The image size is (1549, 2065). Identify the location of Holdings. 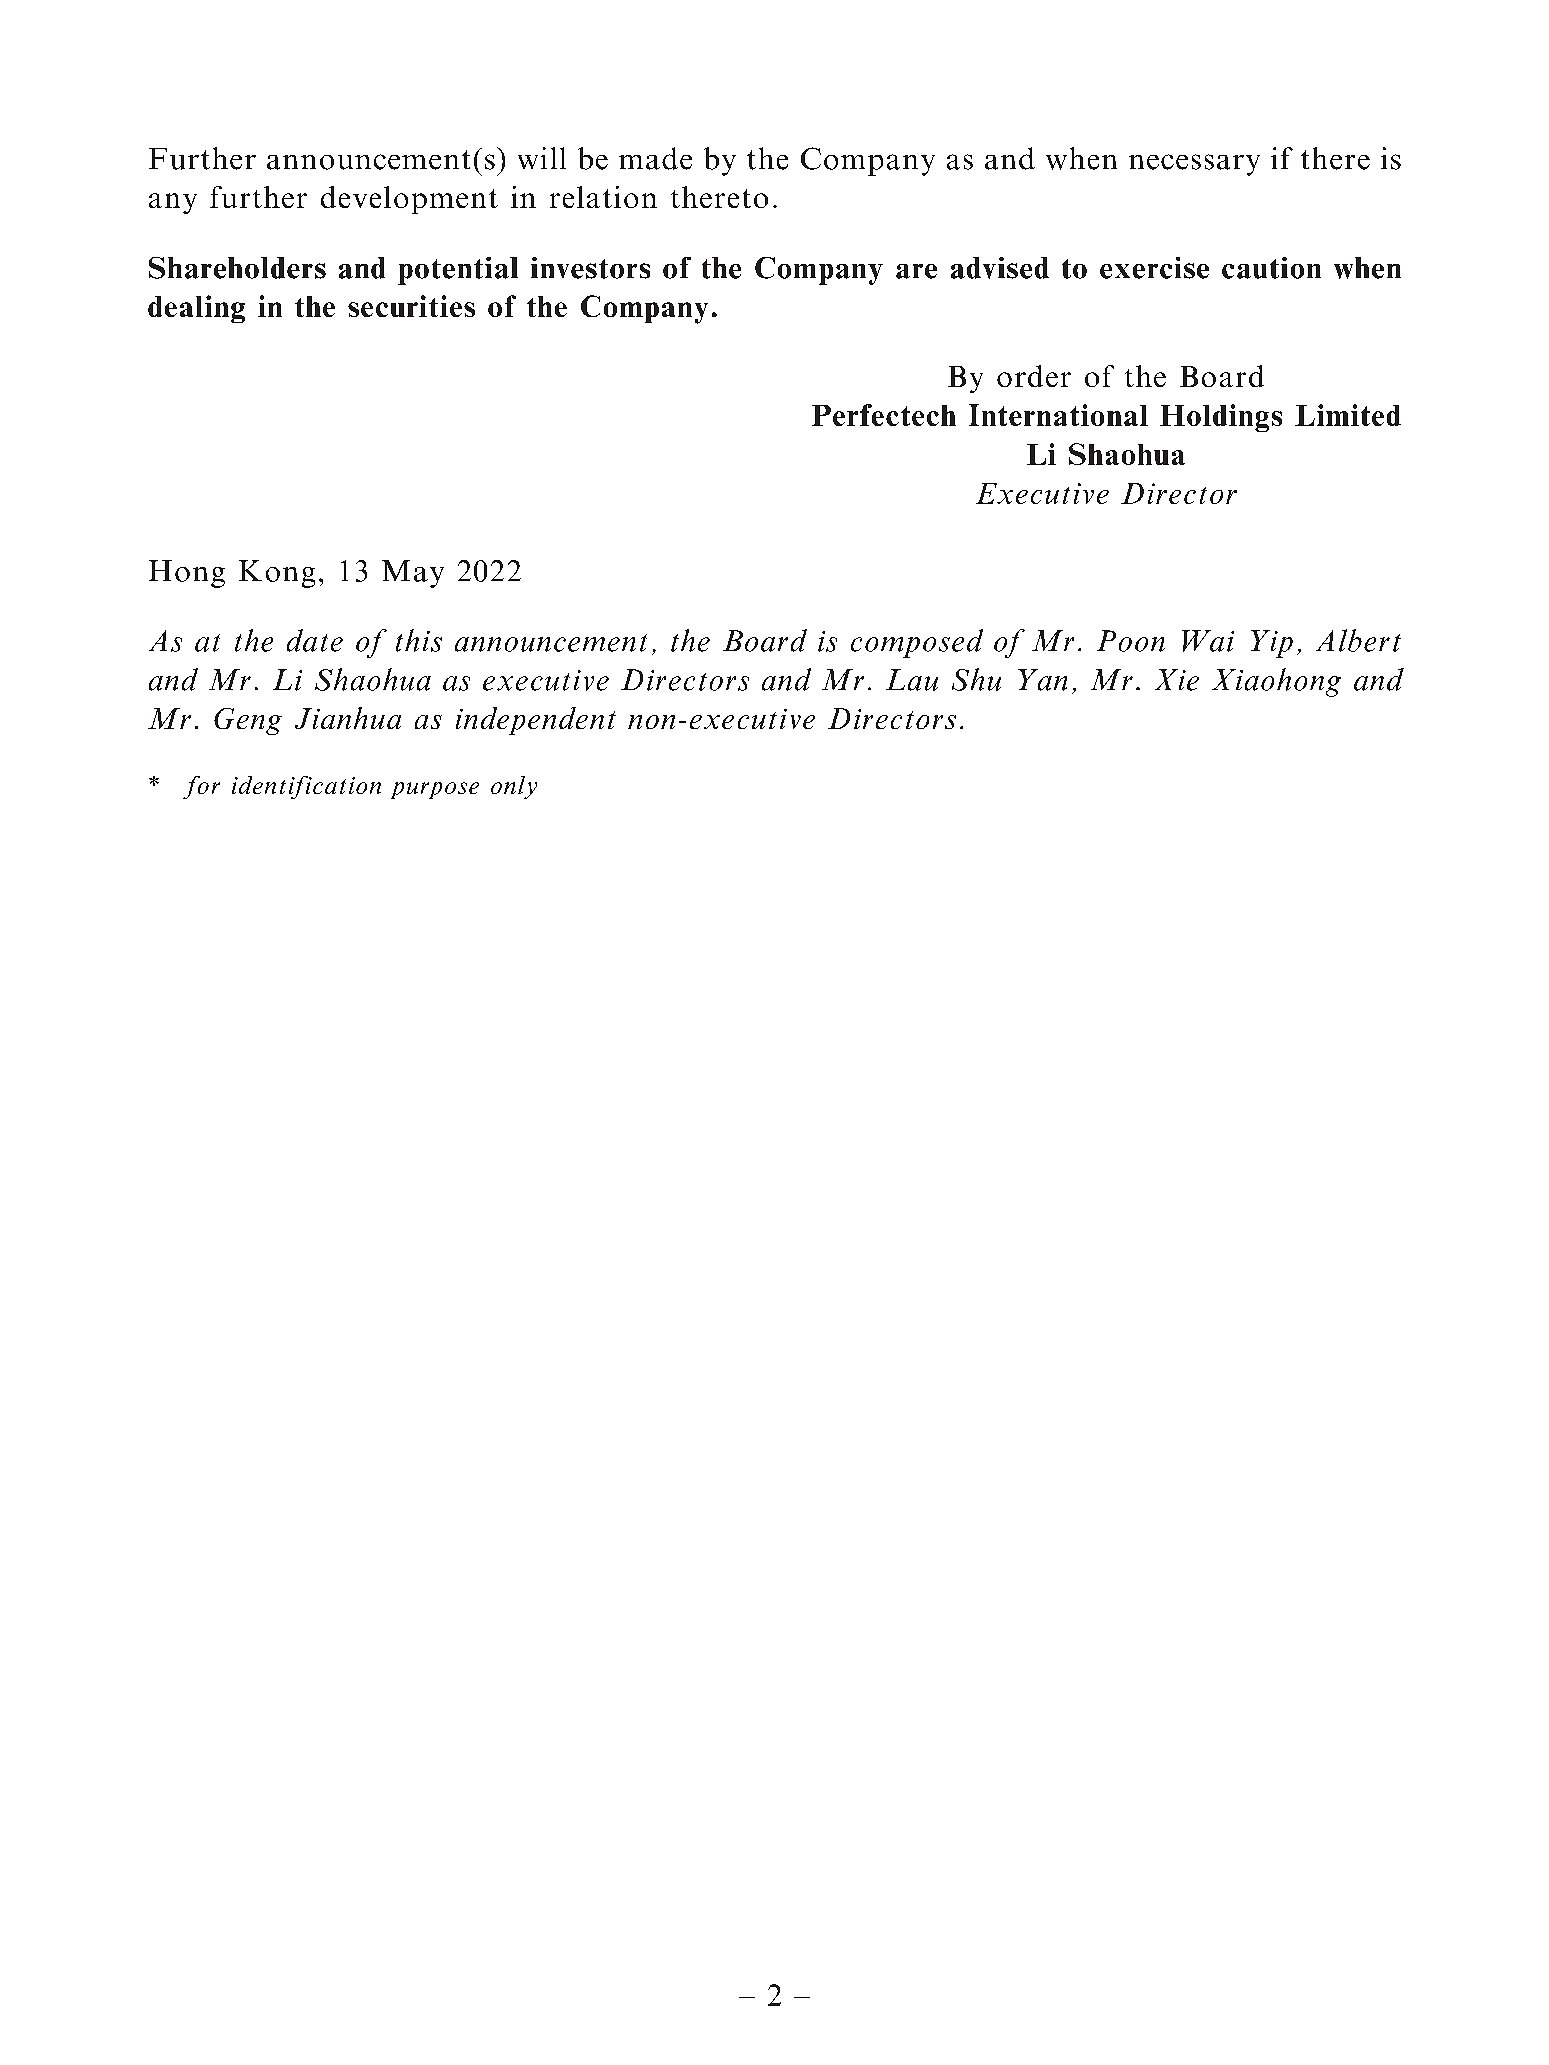
(1221, 418).
